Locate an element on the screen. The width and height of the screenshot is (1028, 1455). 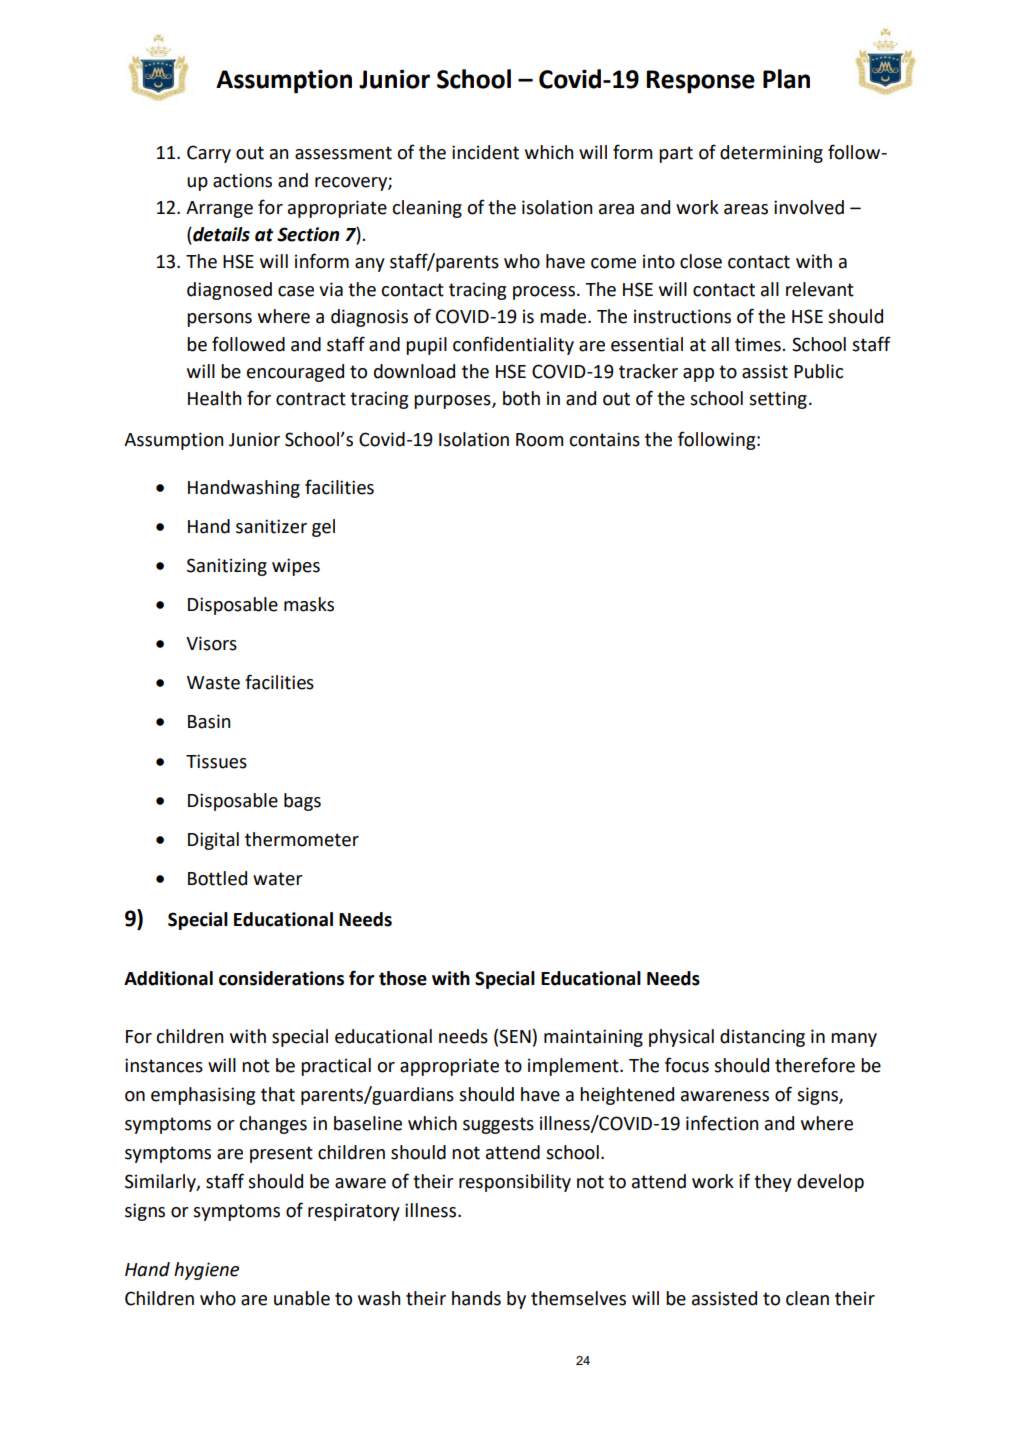
Room is located at coordinates (539, 440).
